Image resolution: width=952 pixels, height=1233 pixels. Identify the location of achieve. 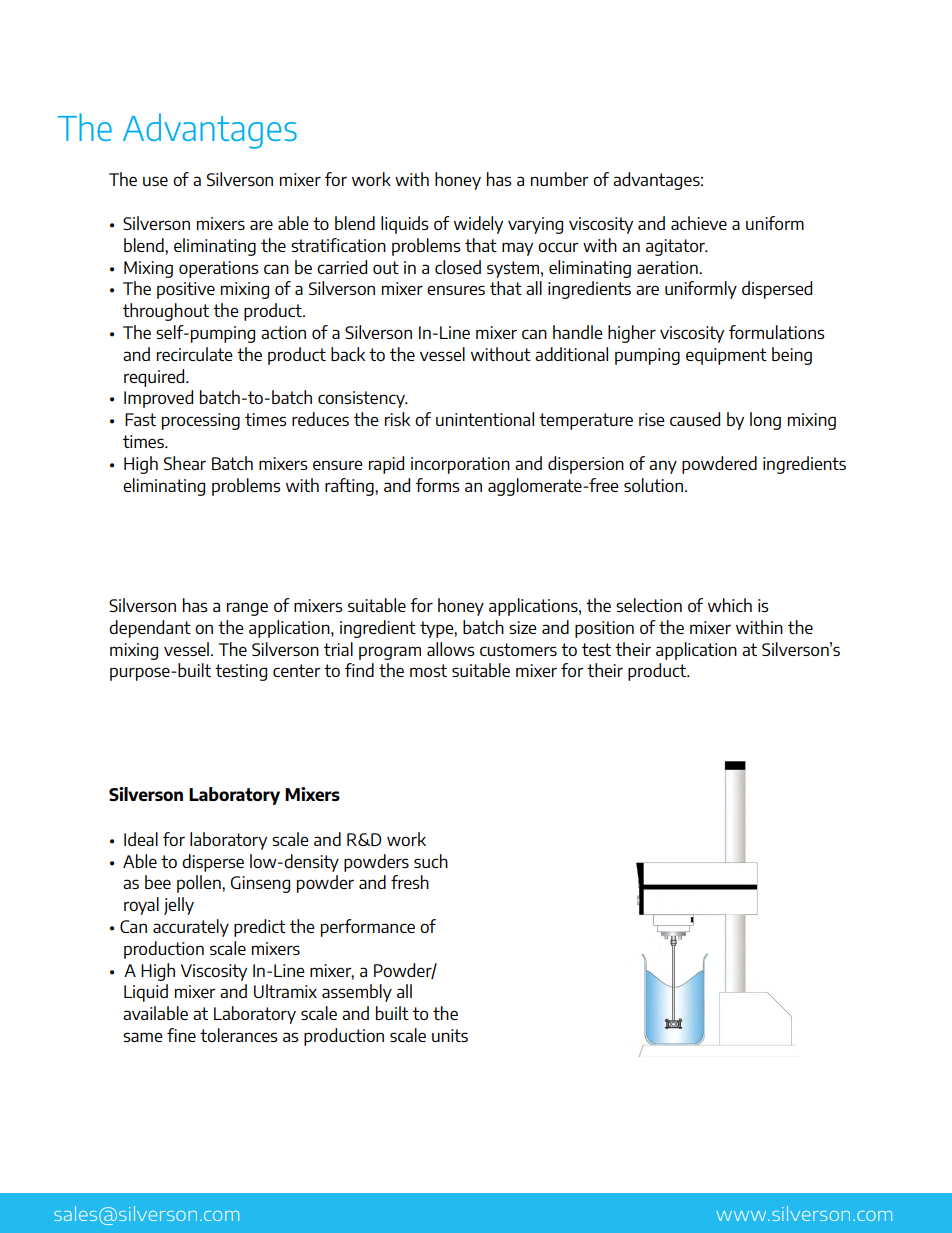
(699, 223).
